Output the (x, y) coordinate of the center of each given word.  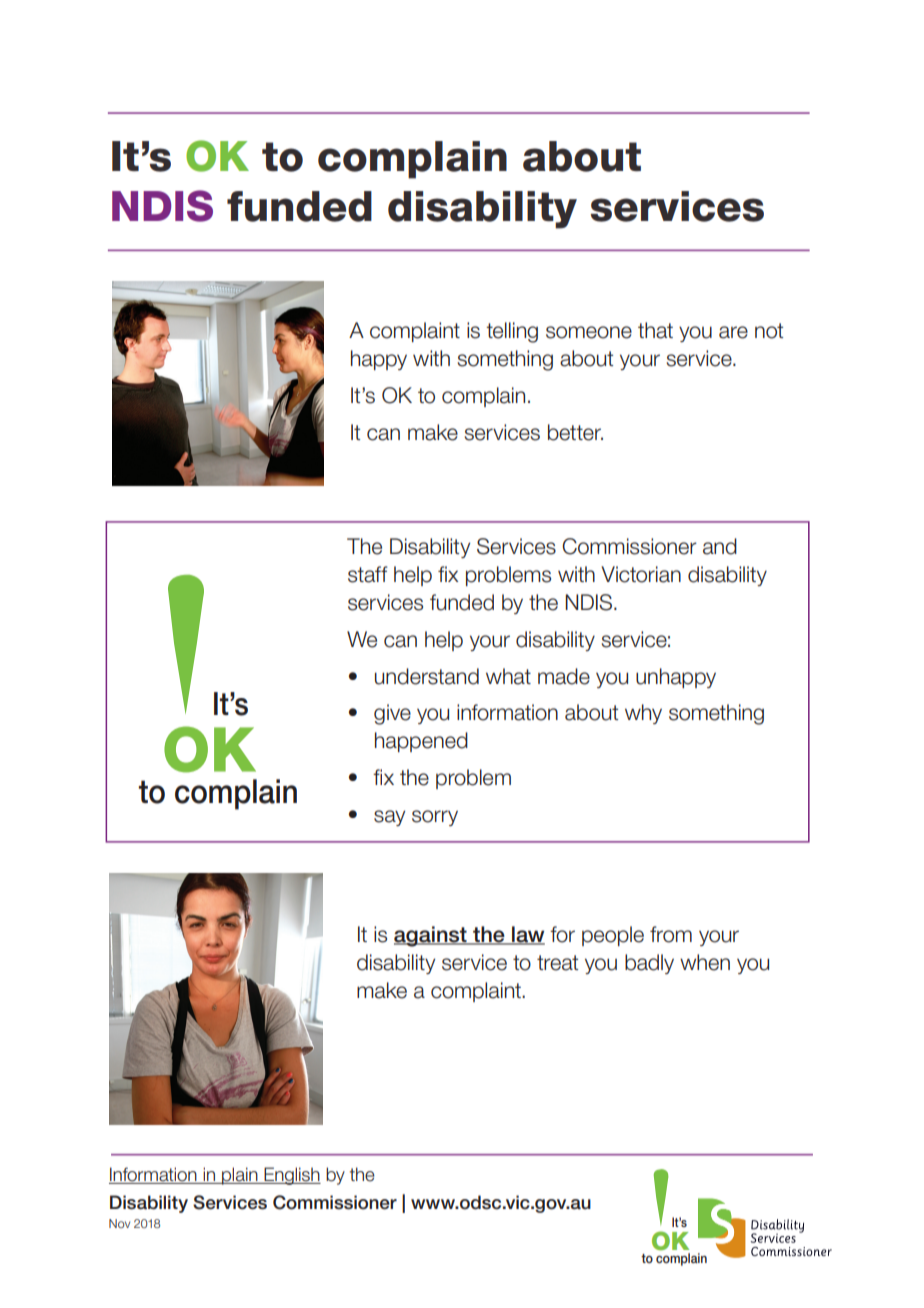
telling (512, 332)
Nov (119, 1223)
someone (589, 332)
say (389, 818)
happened (421, 742)
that (655, 330)
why (643, 714)
